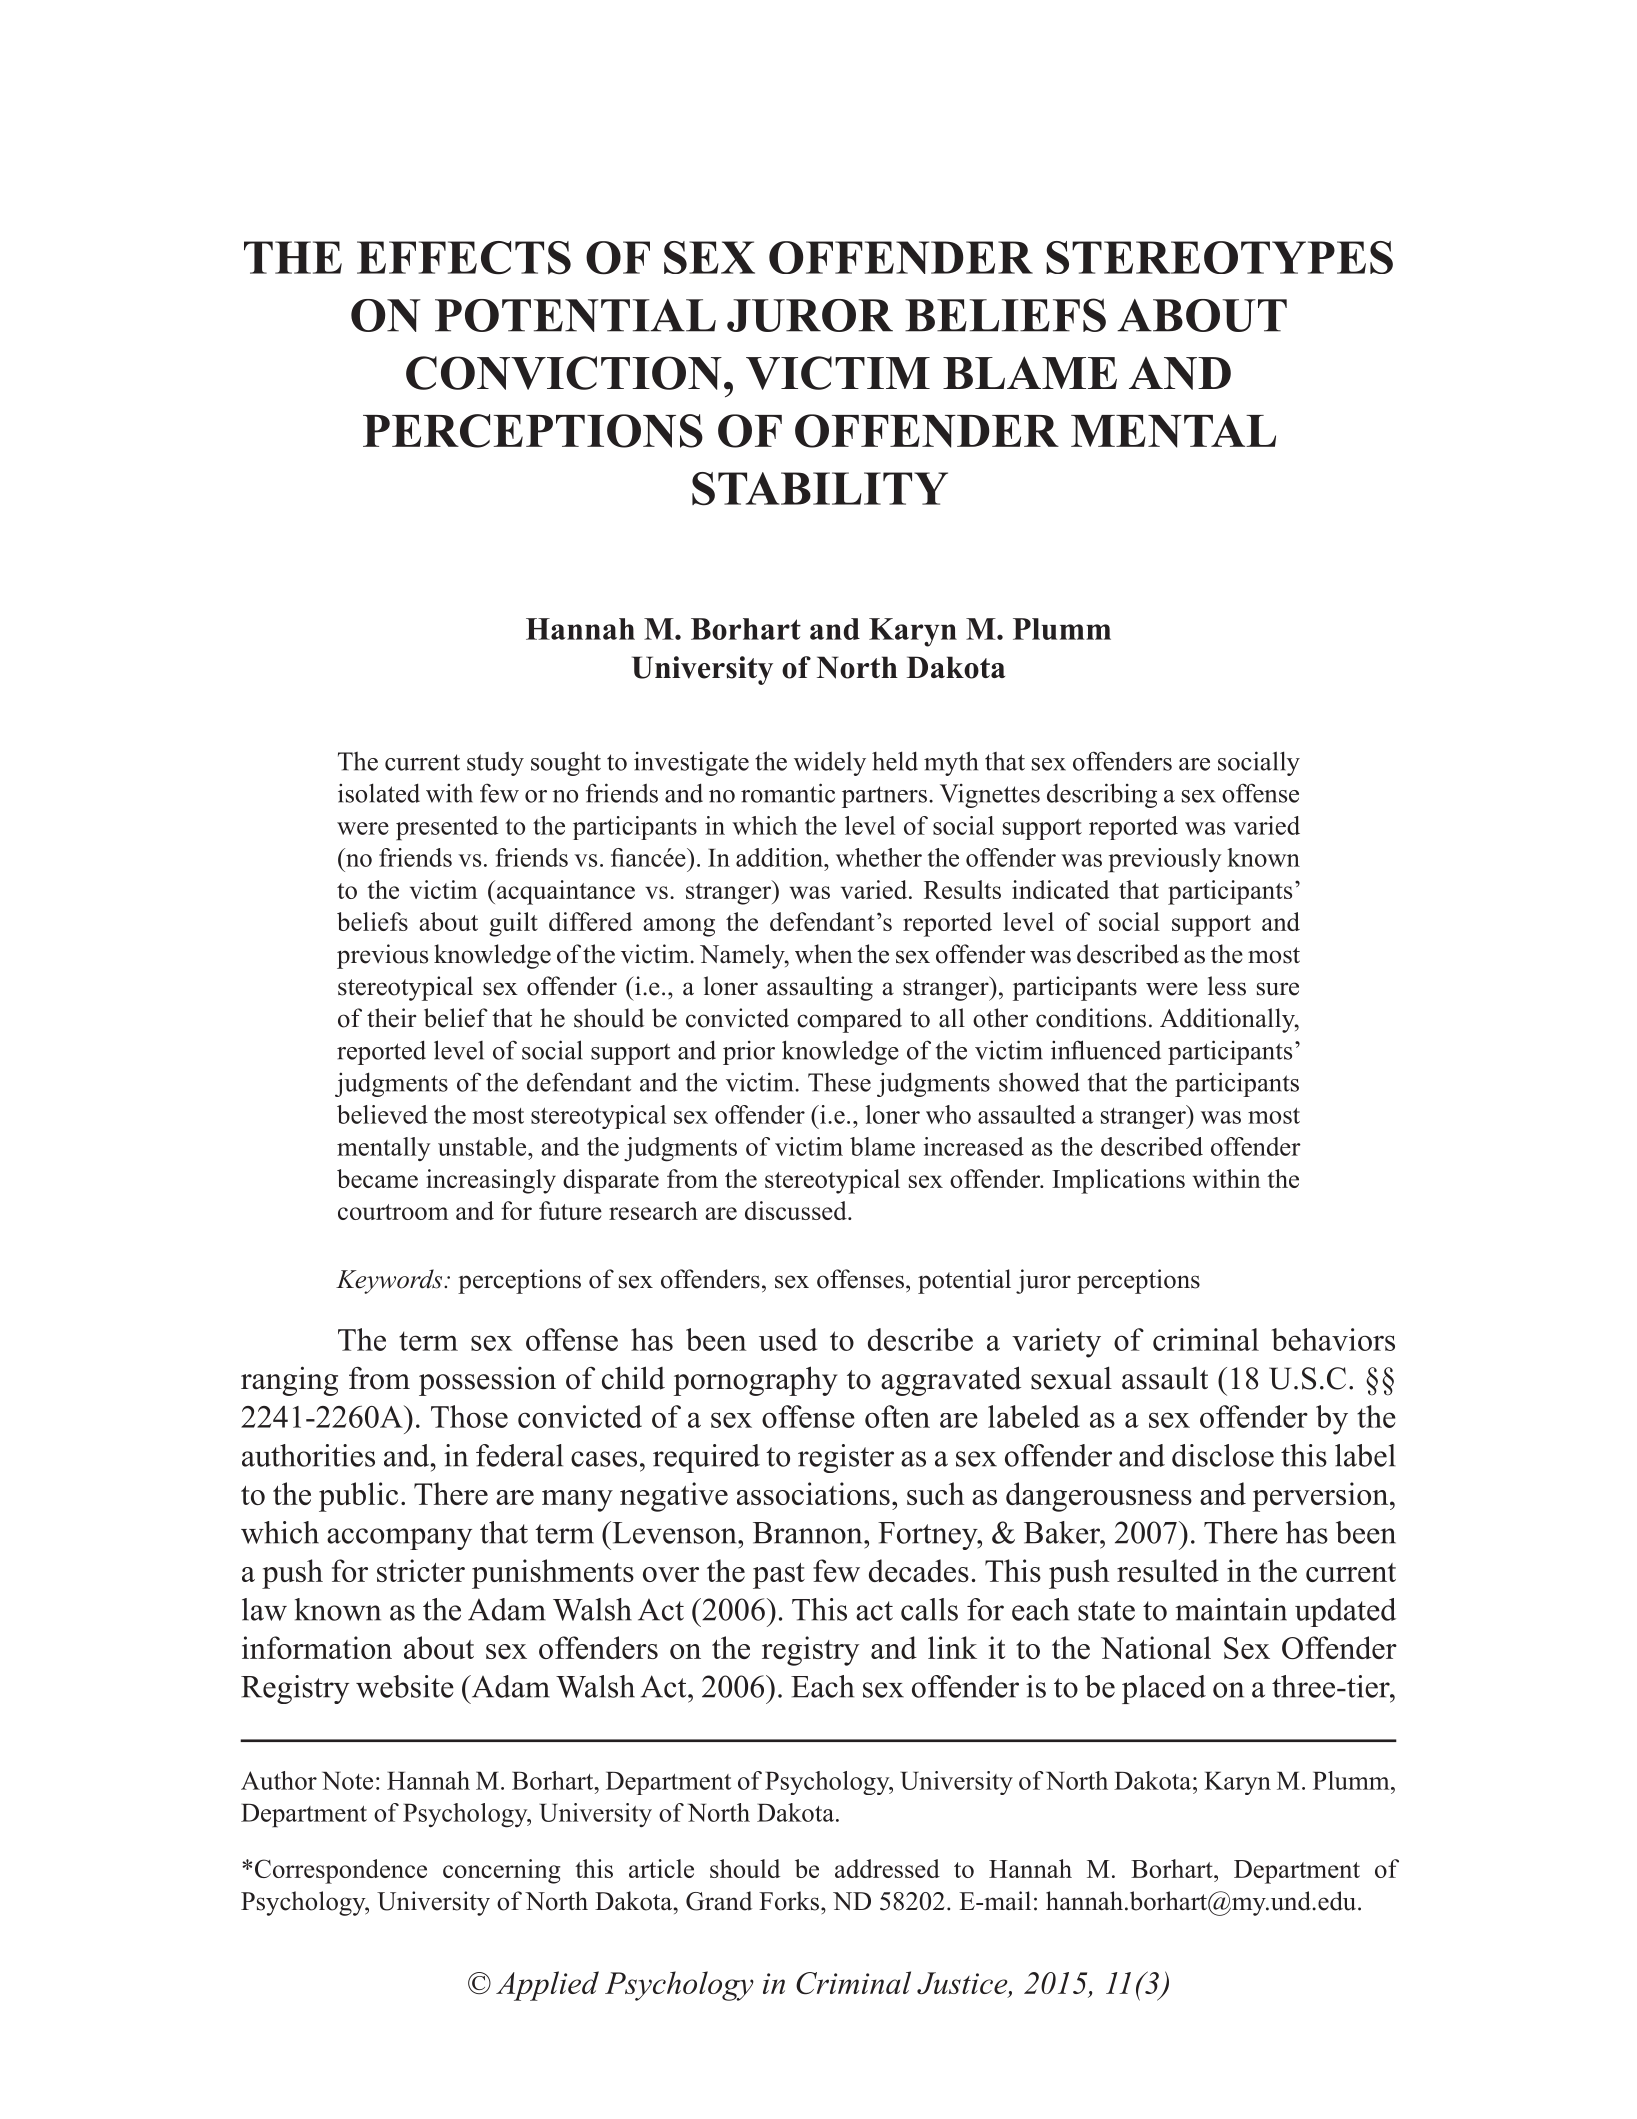 The width and height of the screenshot is (1637, 2119). I want to click on placed, so click(1164, 1689).
